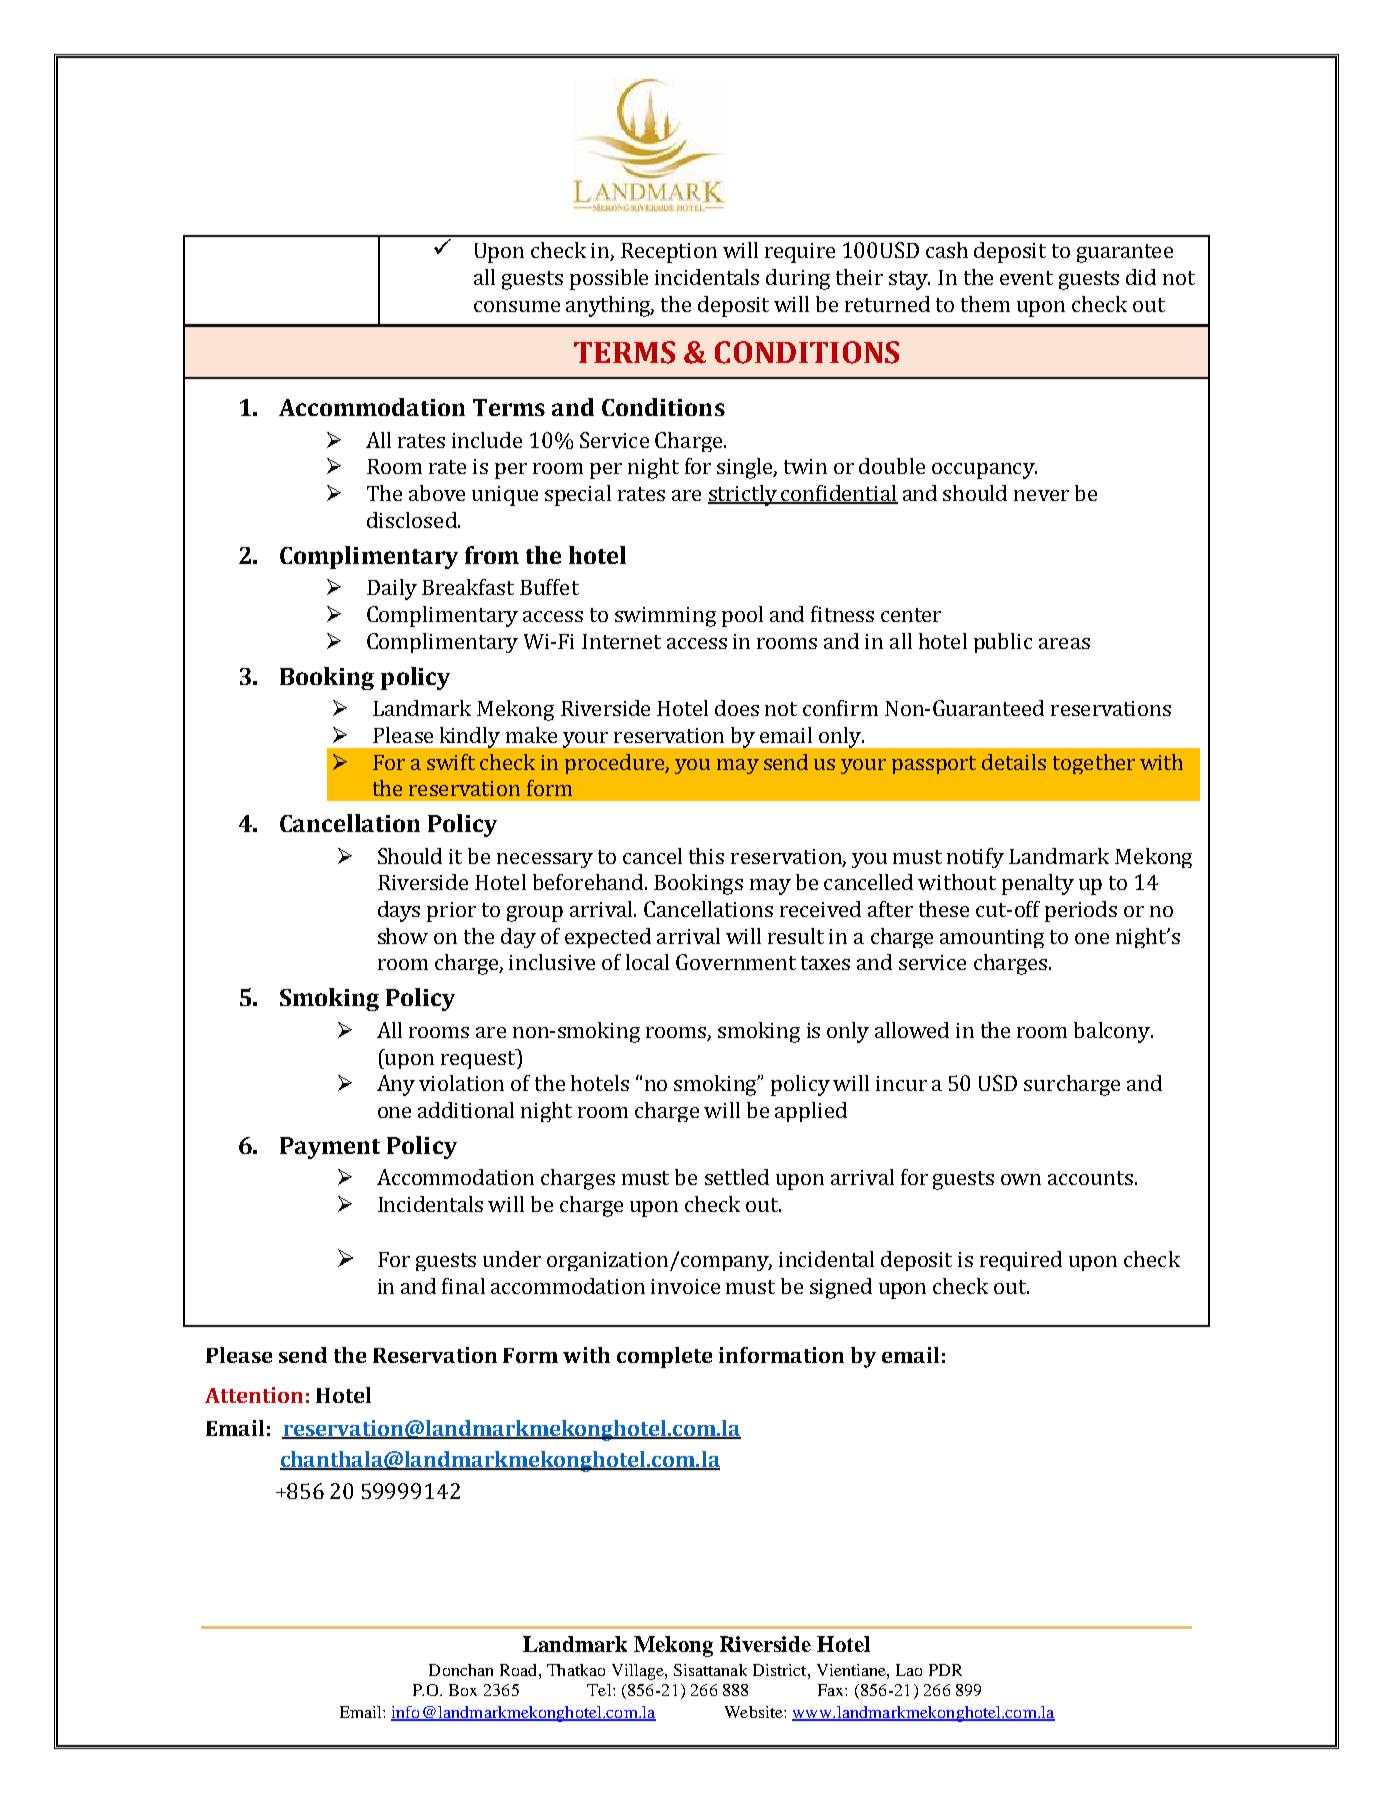 This screenshot has width=1393, height=1803. Describe the element at coordinates (992, 938) in the screenshot. I see `amounting` at that location.
